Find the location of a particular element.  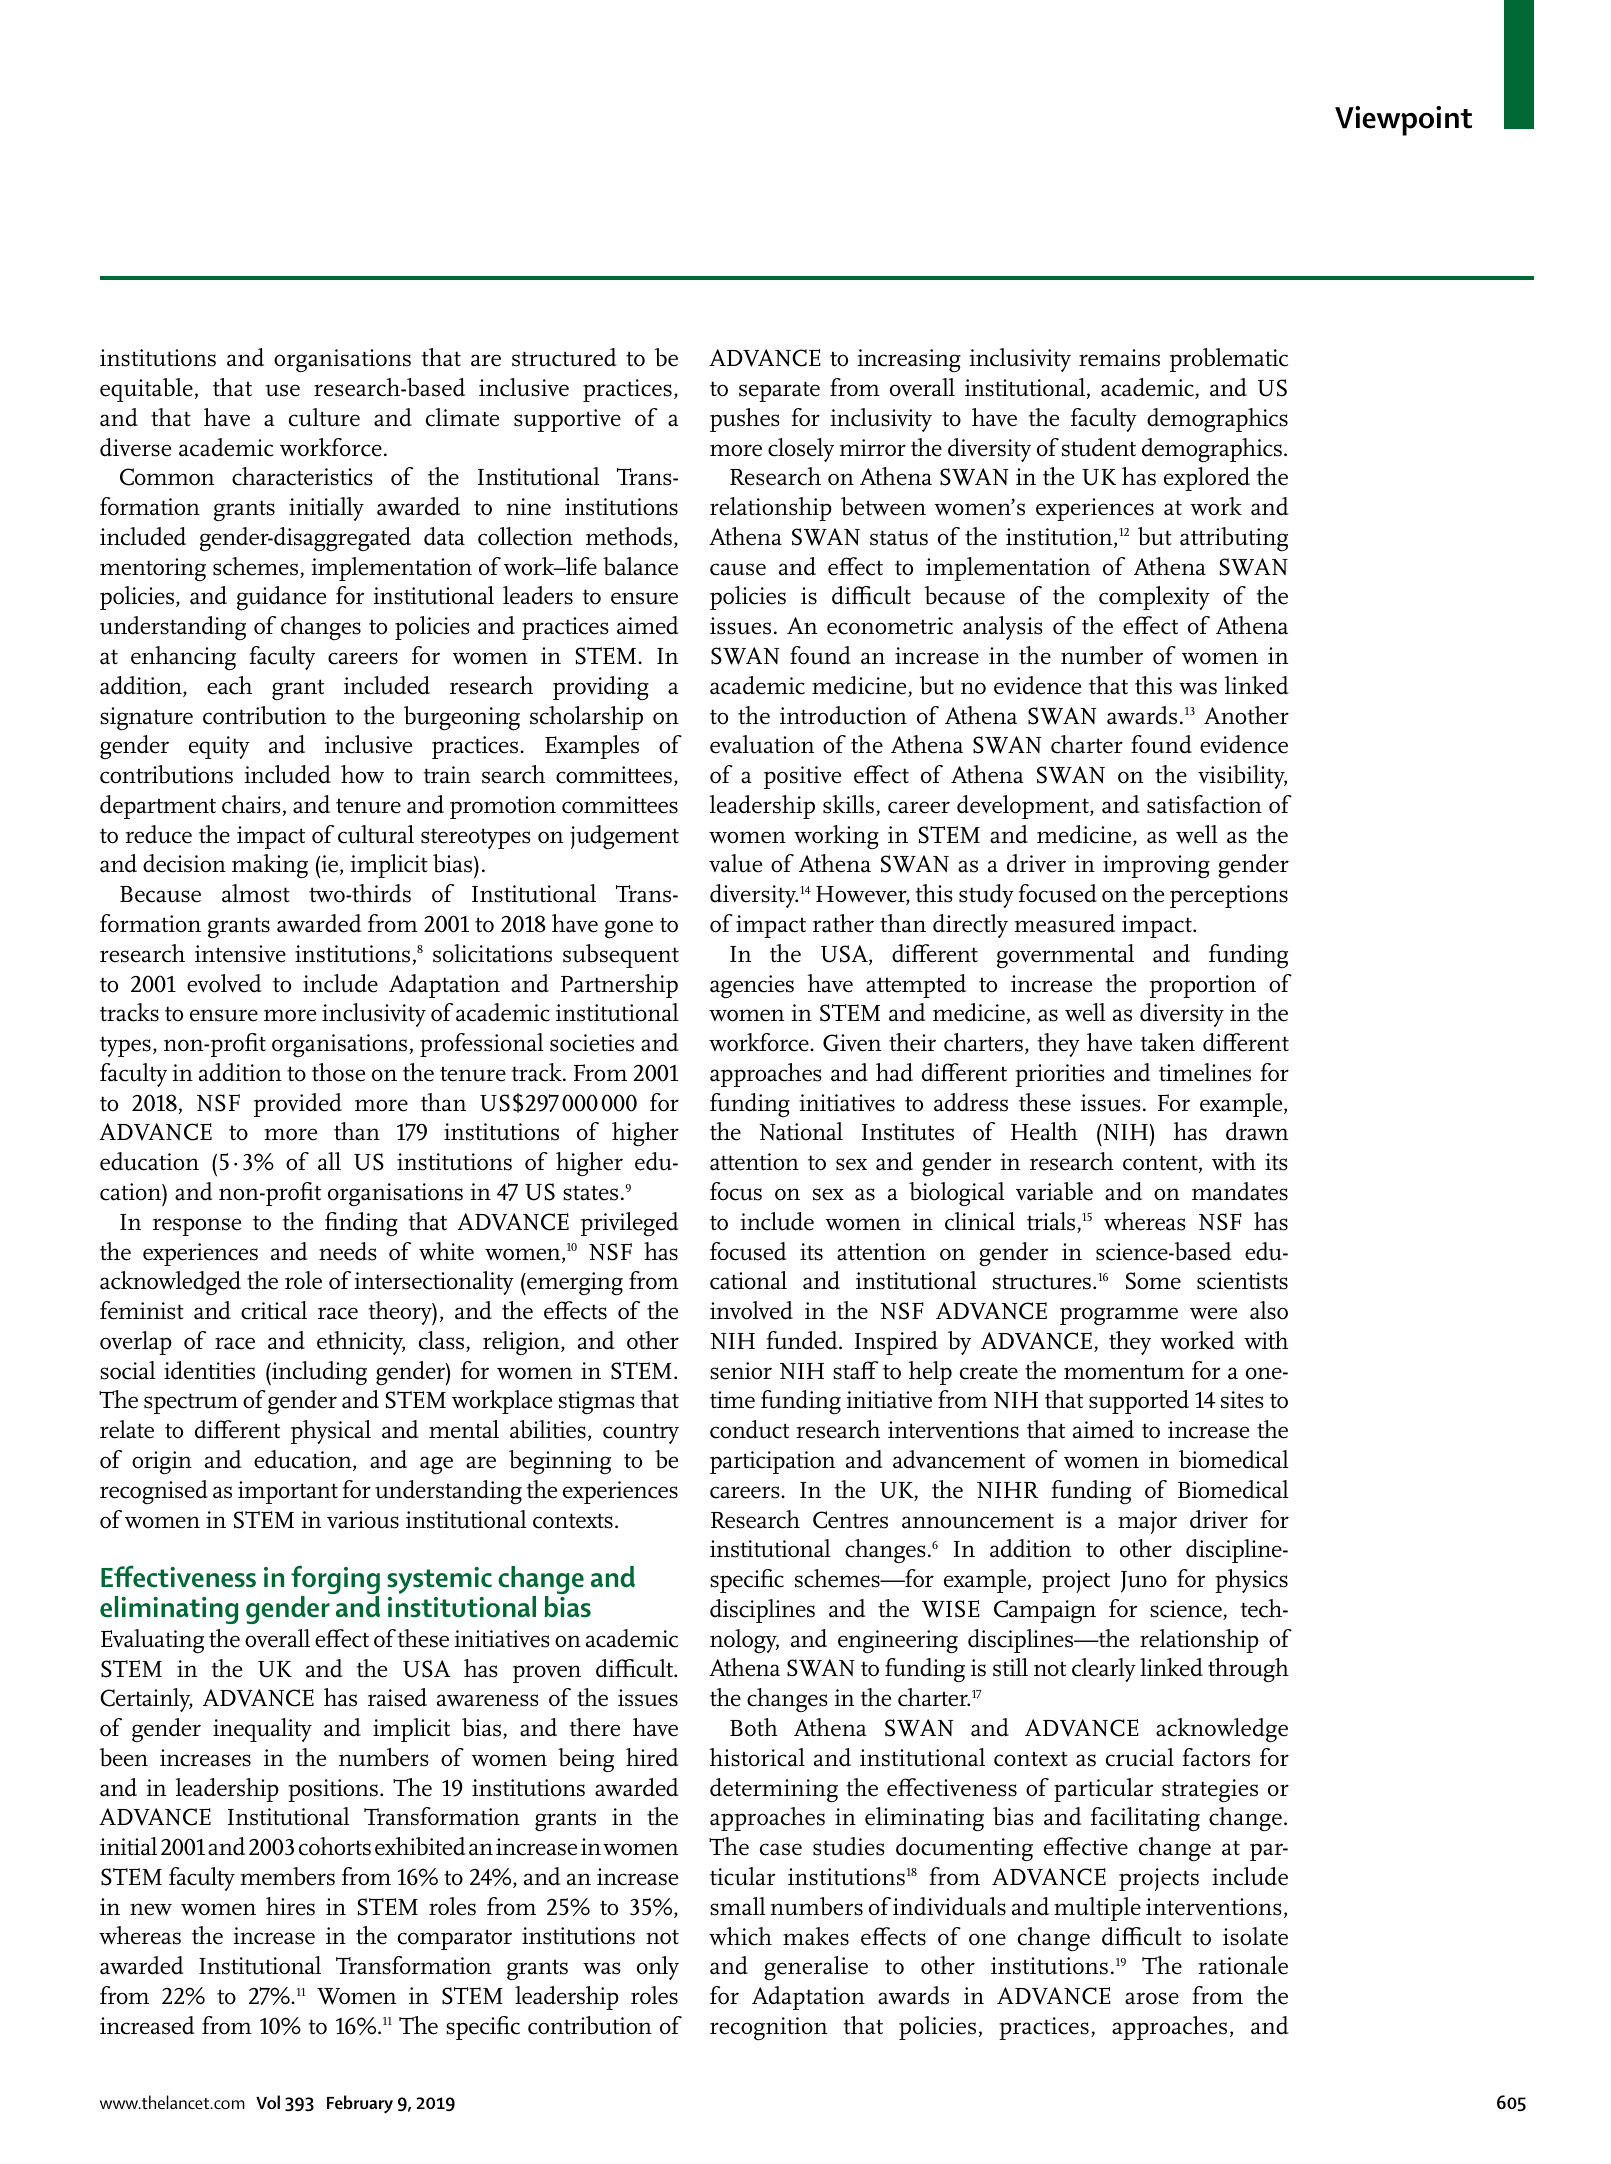

recognition is located at coordinates (768, 2029).
